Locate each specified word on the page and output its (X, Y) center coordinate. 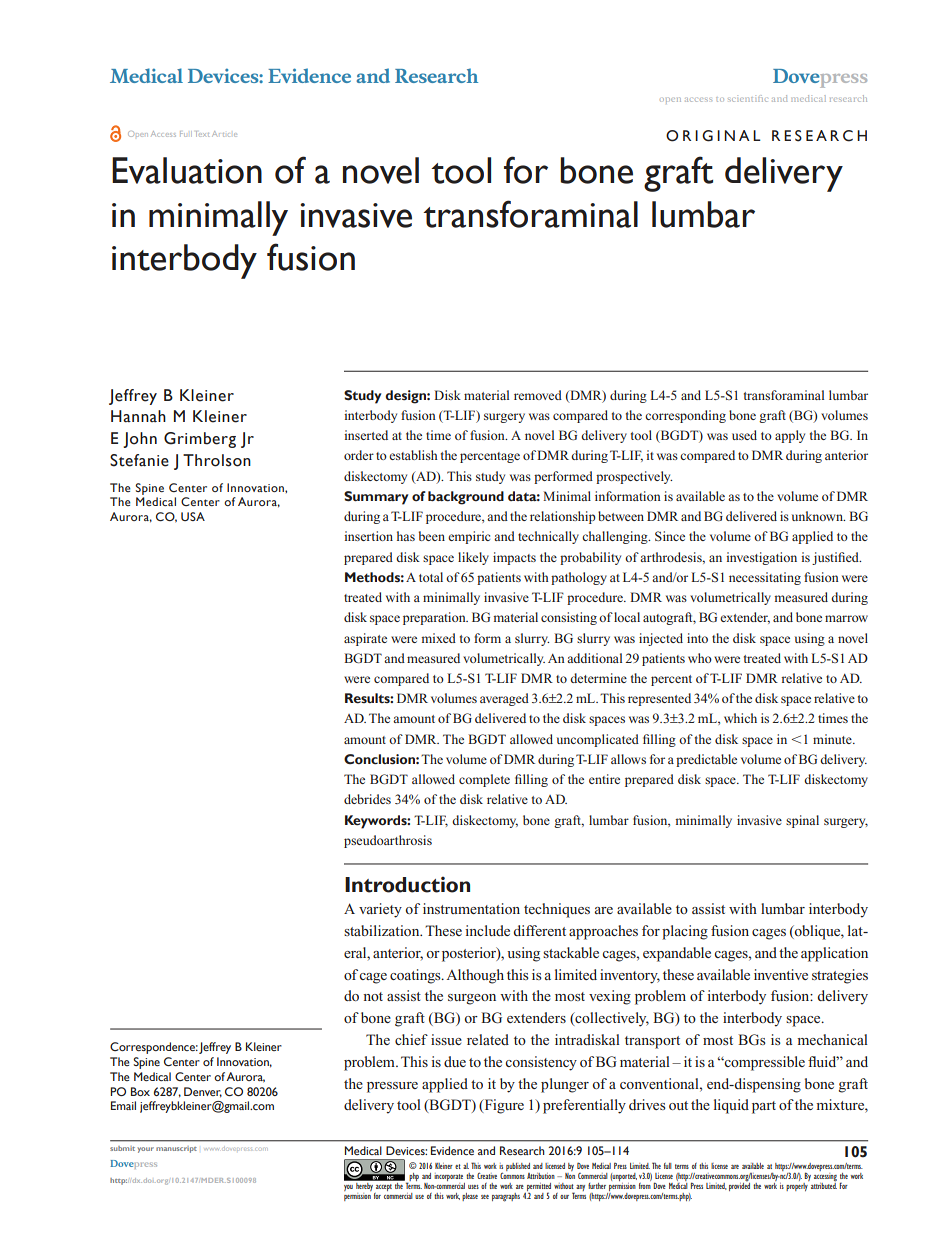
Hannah (138, 416)
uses (473, 1187)
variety (380, 910)
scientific (747, 98)
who (700, 658)
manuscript (176, 1149)
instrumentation (471, 908)
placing (685, 932)
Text (202, 134)
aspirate (365, 639)
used (744, 435)
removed (538, 395)
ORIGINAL (713, 136)
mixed (438, 638)
